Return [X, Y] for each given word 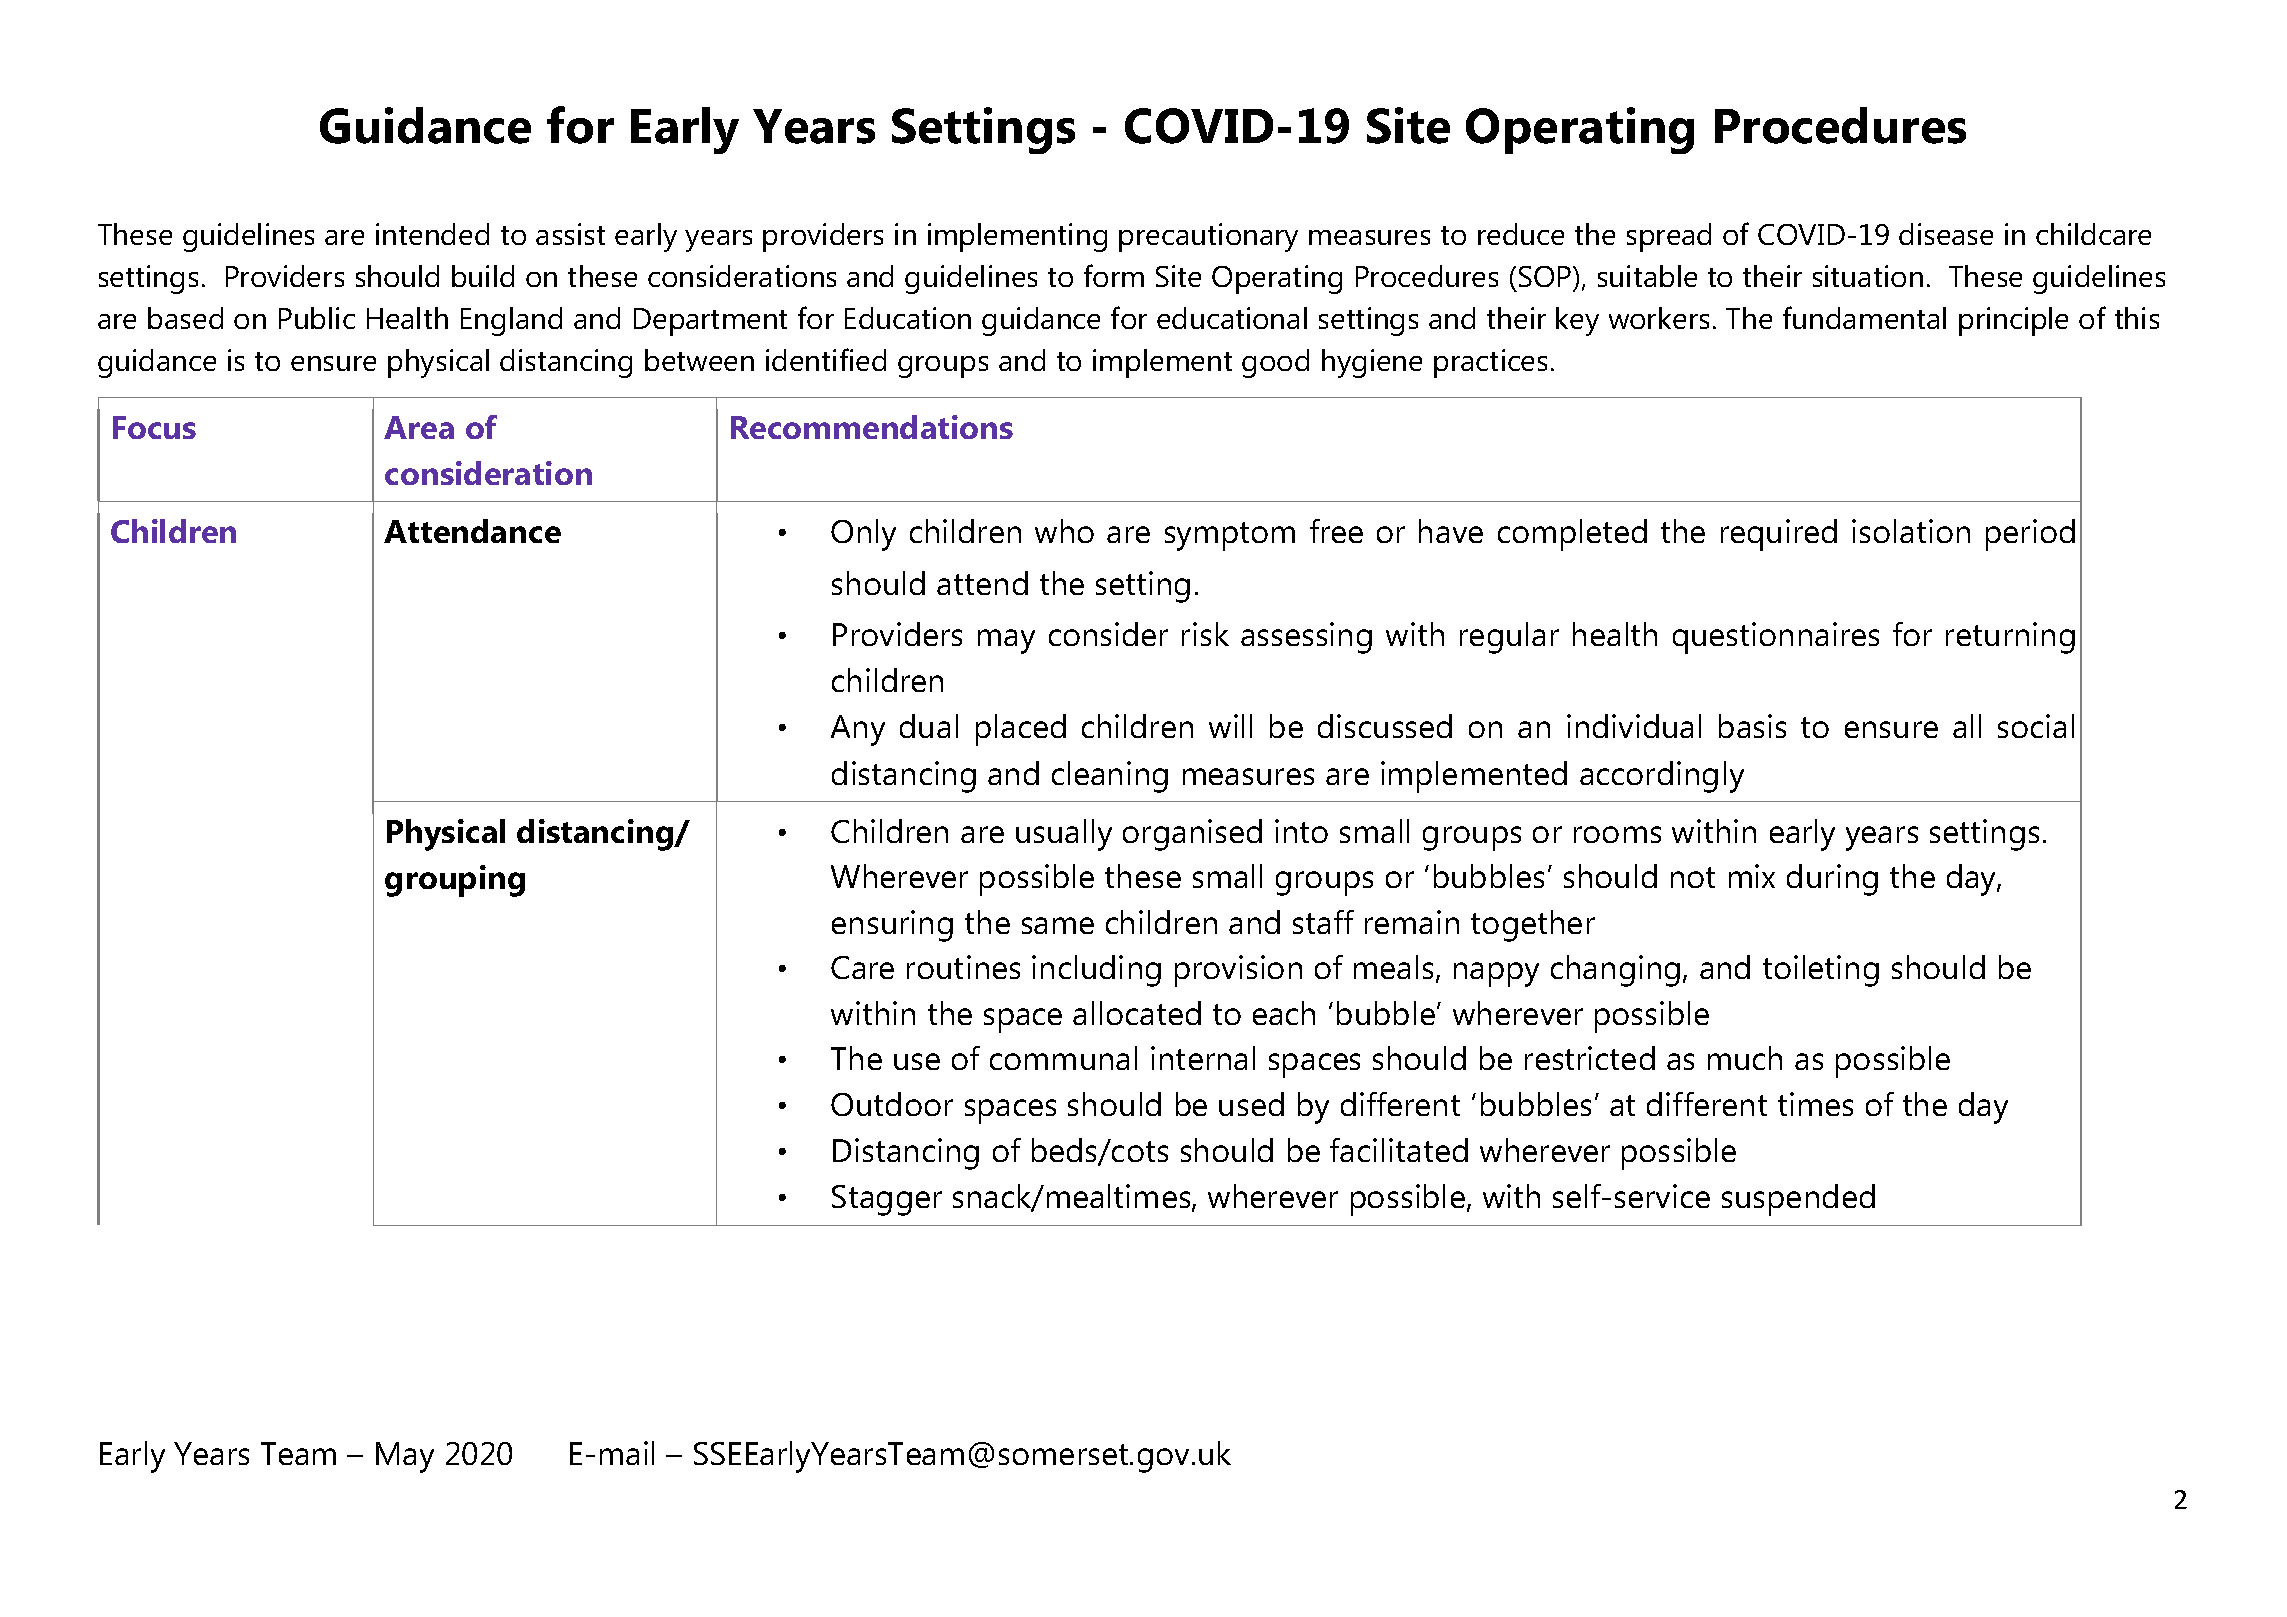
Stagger [887, 1200]
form [1114, 275]
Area [419, 427]
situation [1868, 276]
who [1064, 531]
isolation [1911, 531]
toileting [1821, 971]
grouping [455, 881]
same [1058, 925]
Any [858, 730]
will [1230, 726]
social [2036, 726]
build [483, 276]
